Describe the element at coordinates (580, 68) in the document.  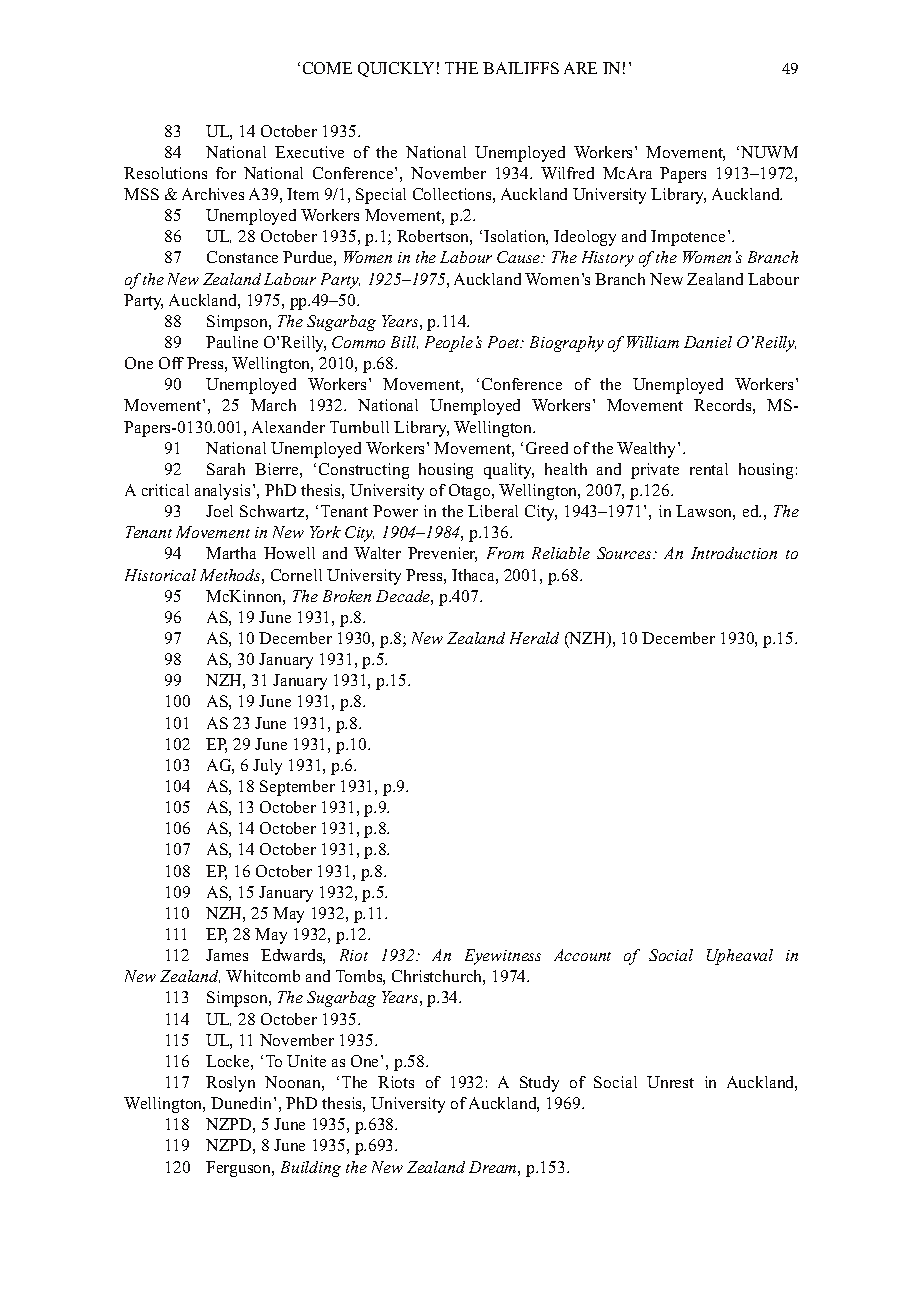
I see `ARE` at that location.
